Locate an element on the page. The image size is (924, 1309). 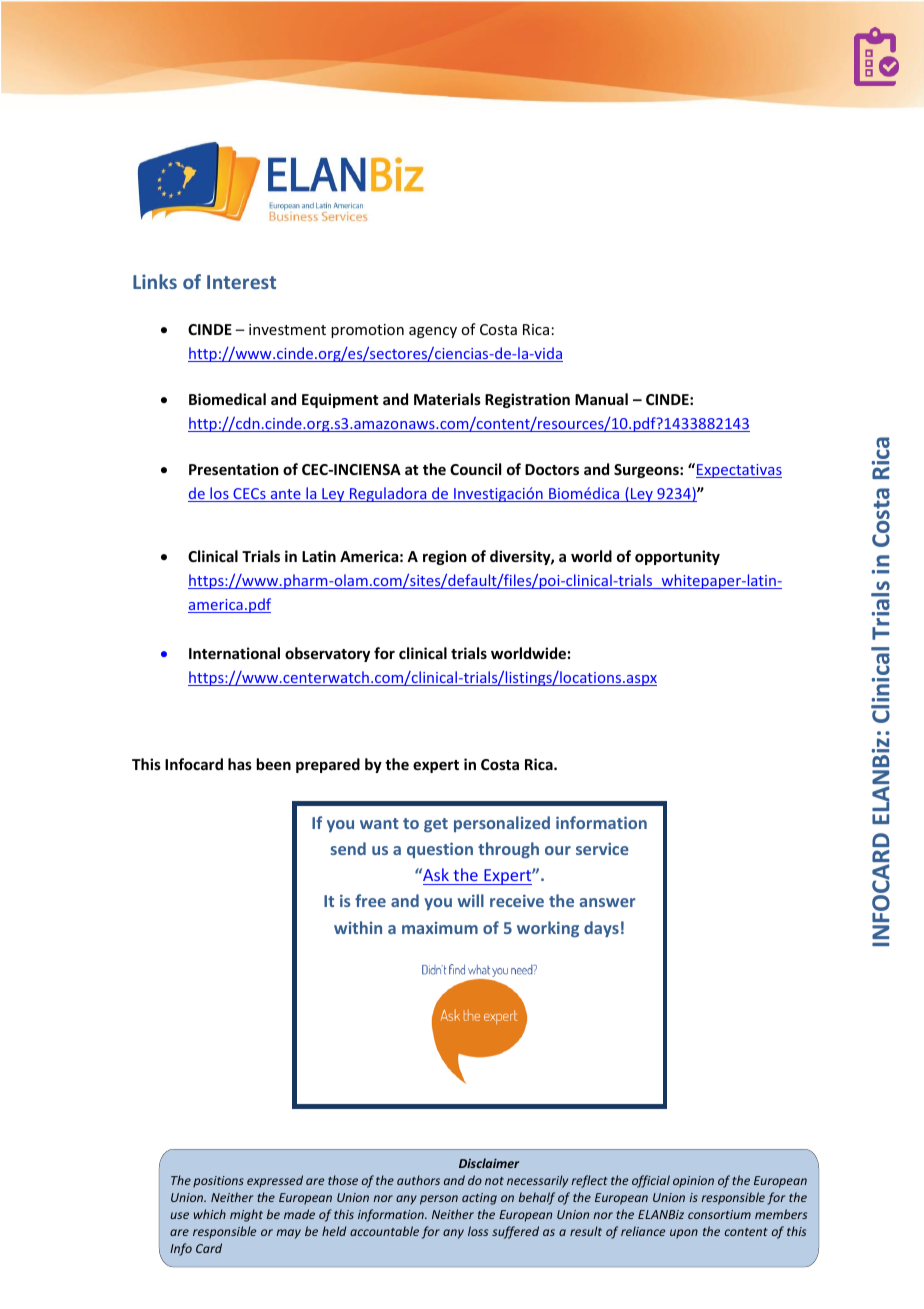
might is located at coordinates (246, 1215).
